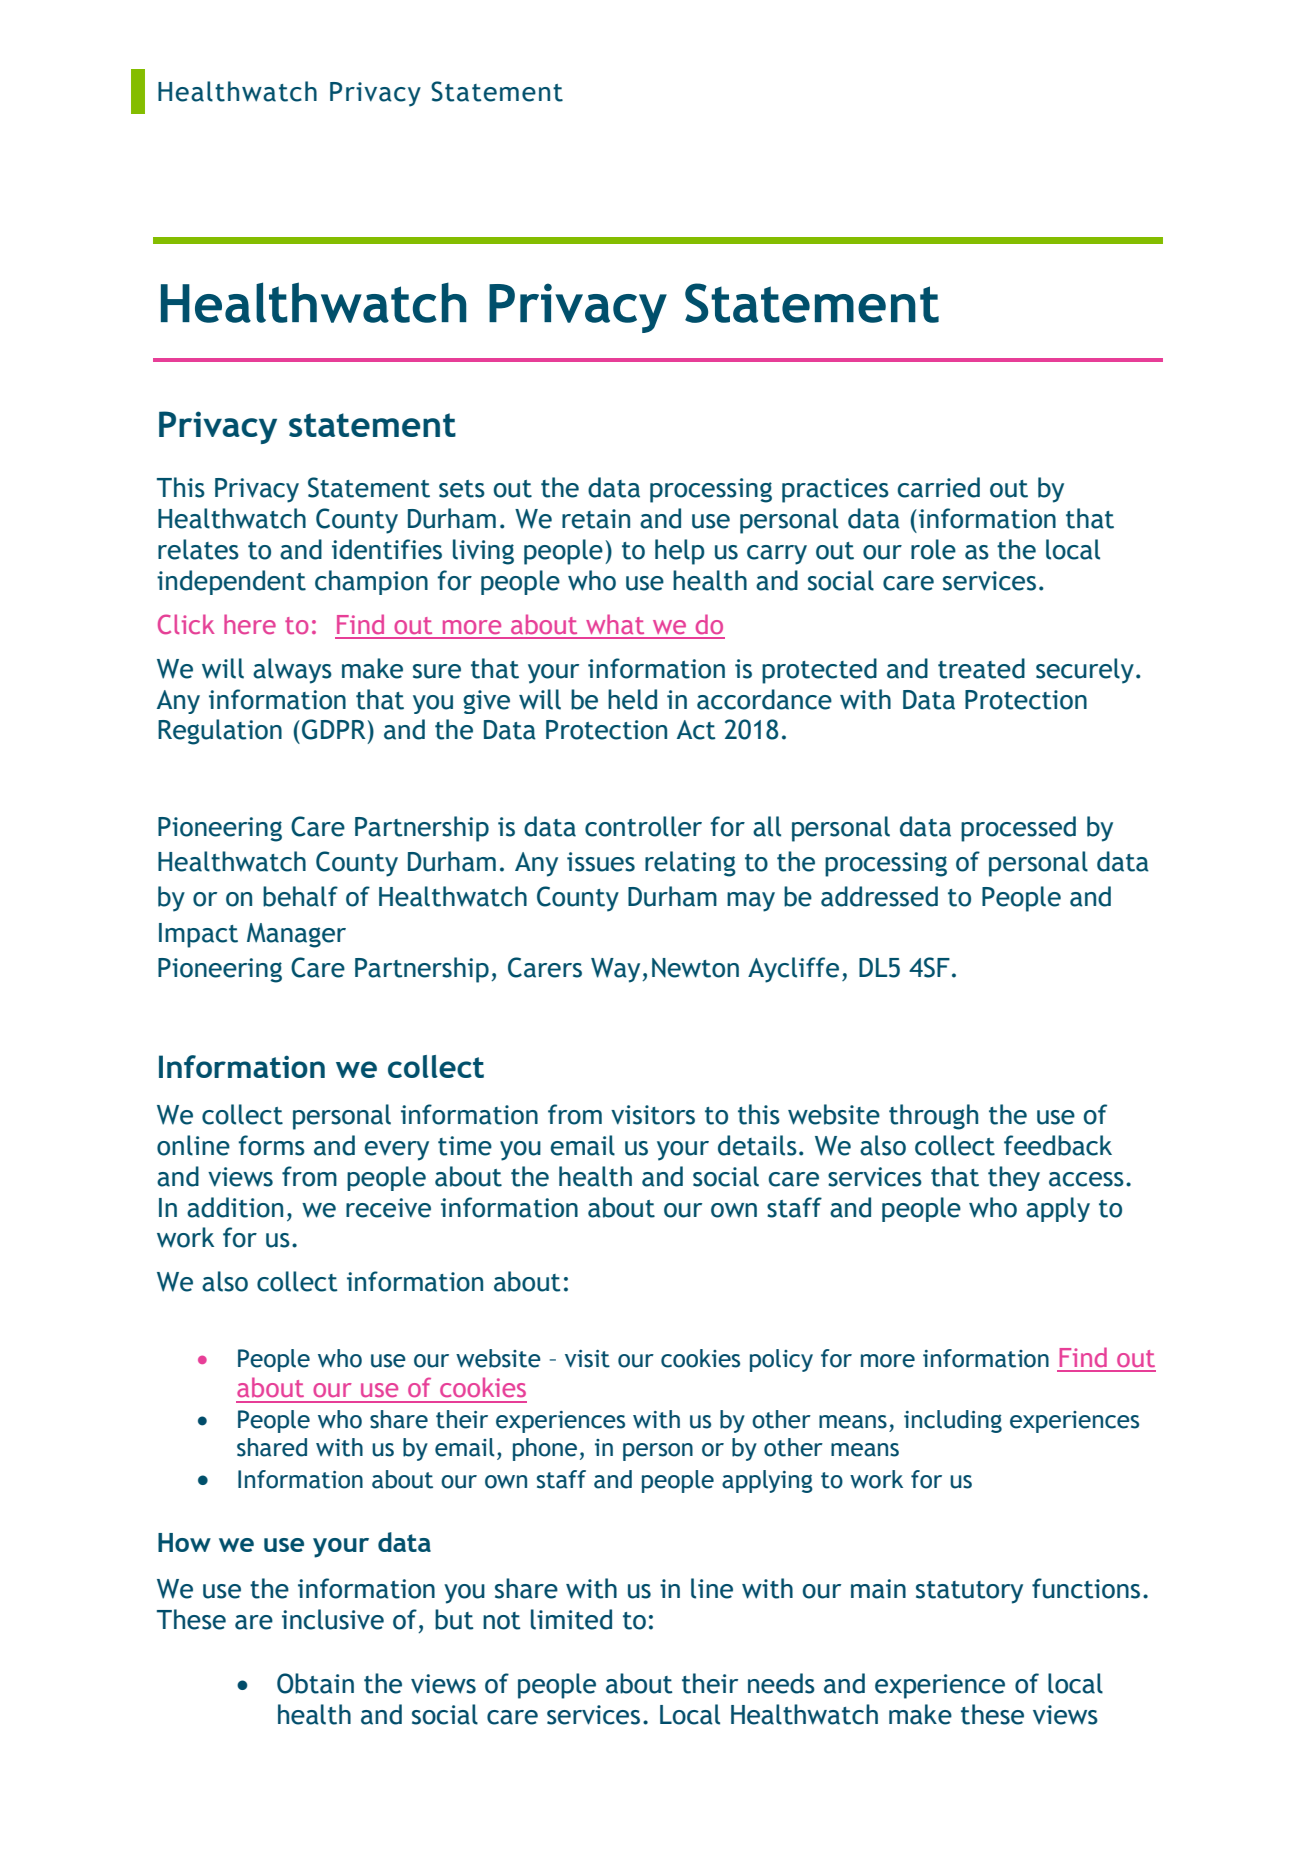 The image size is (1316, 1862). What do you see at coordinates (953, 1421) in the screenshot?
I see `including` at bounding box center [953, 1421].
